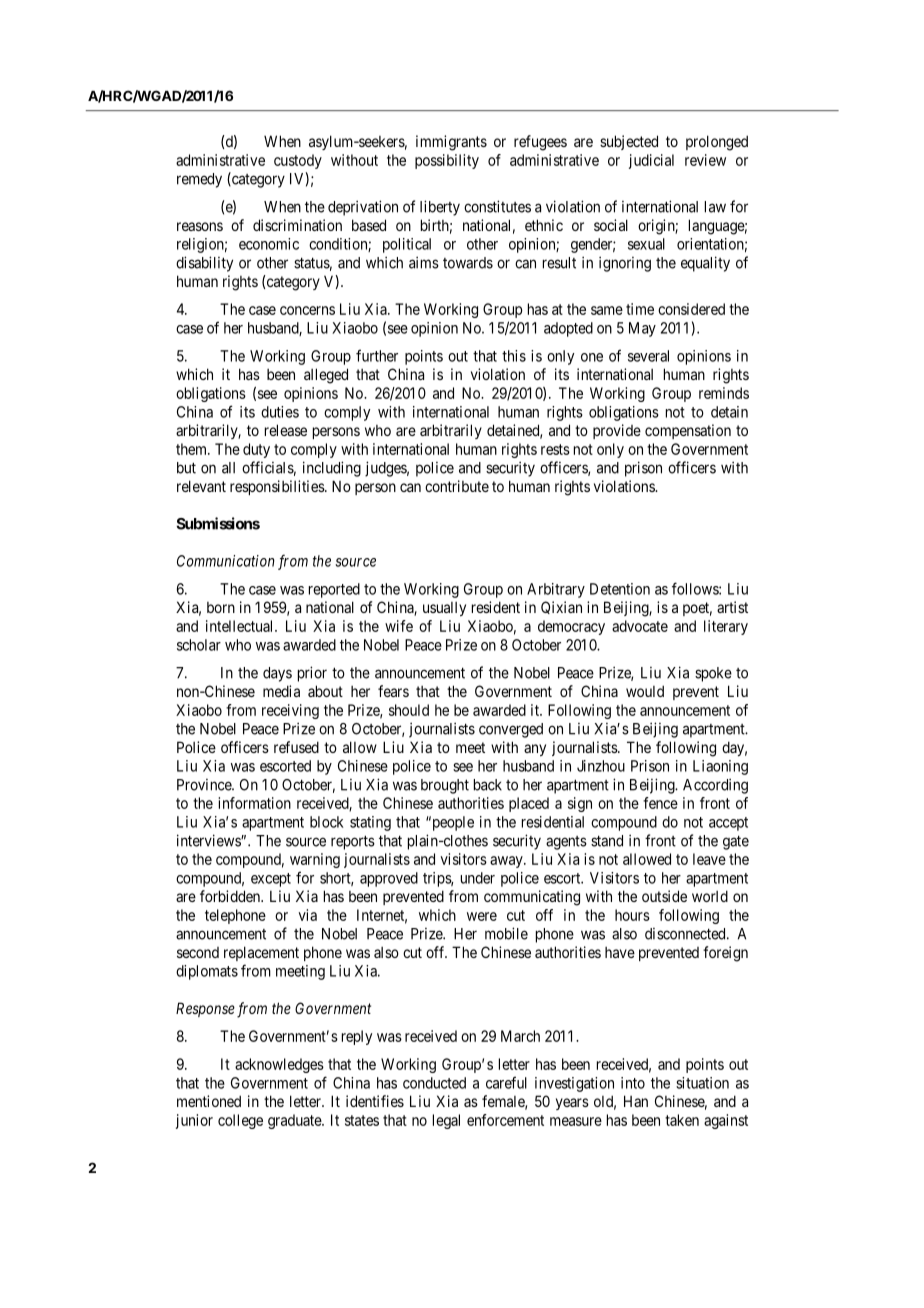 The height and width of the screenshot is (1308, 924). What do you see at coordinates (241, 626) in the screenshot?
I see `intellectual` at bounding box center [241, 626].
